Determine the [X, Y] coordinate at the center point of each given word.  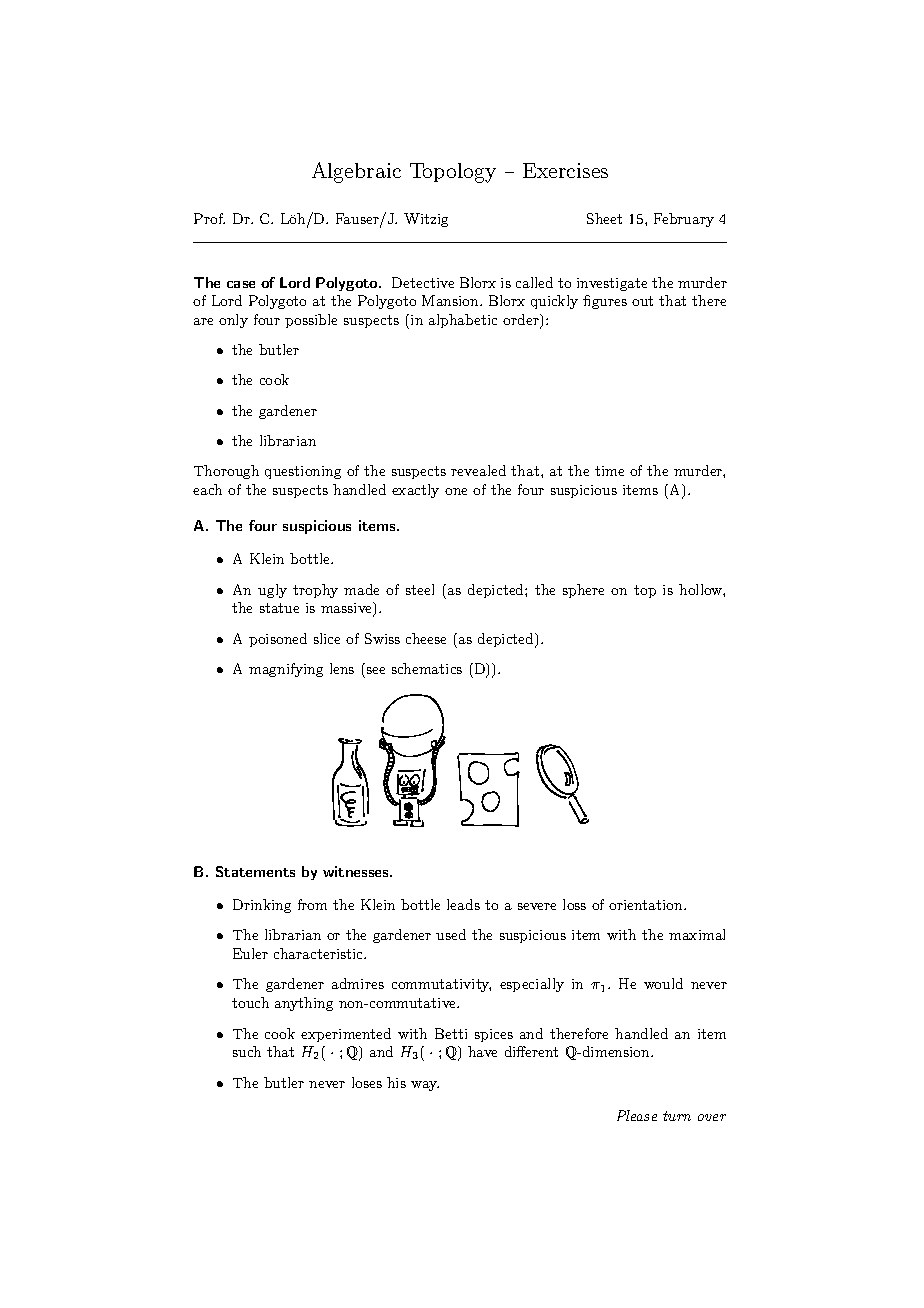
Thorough [226, 472]
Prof [209, 218]
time [609, 471]
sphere [583, 591]
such [247, 1051]
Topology [453, 173]
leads [463, 904]
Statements [255, 871]
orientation [647, 905]
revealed [478, 470]
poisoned [278, 640]
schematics [427, 668]
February [684, 220]
